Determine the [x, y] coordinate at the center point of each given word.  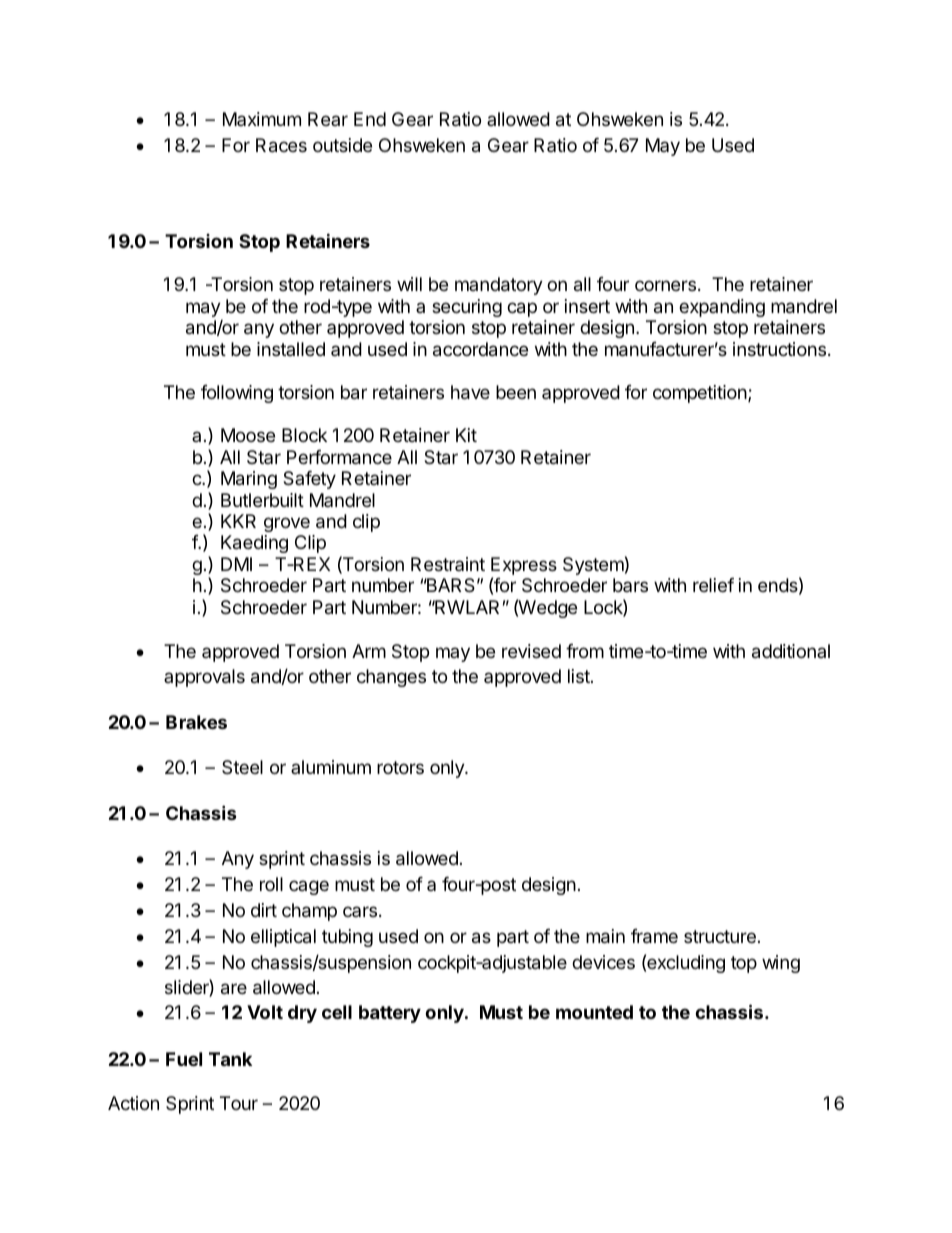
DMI [236, 564]
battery [390, 1014]
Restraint [448, 564]
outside [342, 145]
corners [665, 285]
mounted [594, 1012]
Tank [230, 1059]
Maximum [262, 119]
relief [713, 585]
